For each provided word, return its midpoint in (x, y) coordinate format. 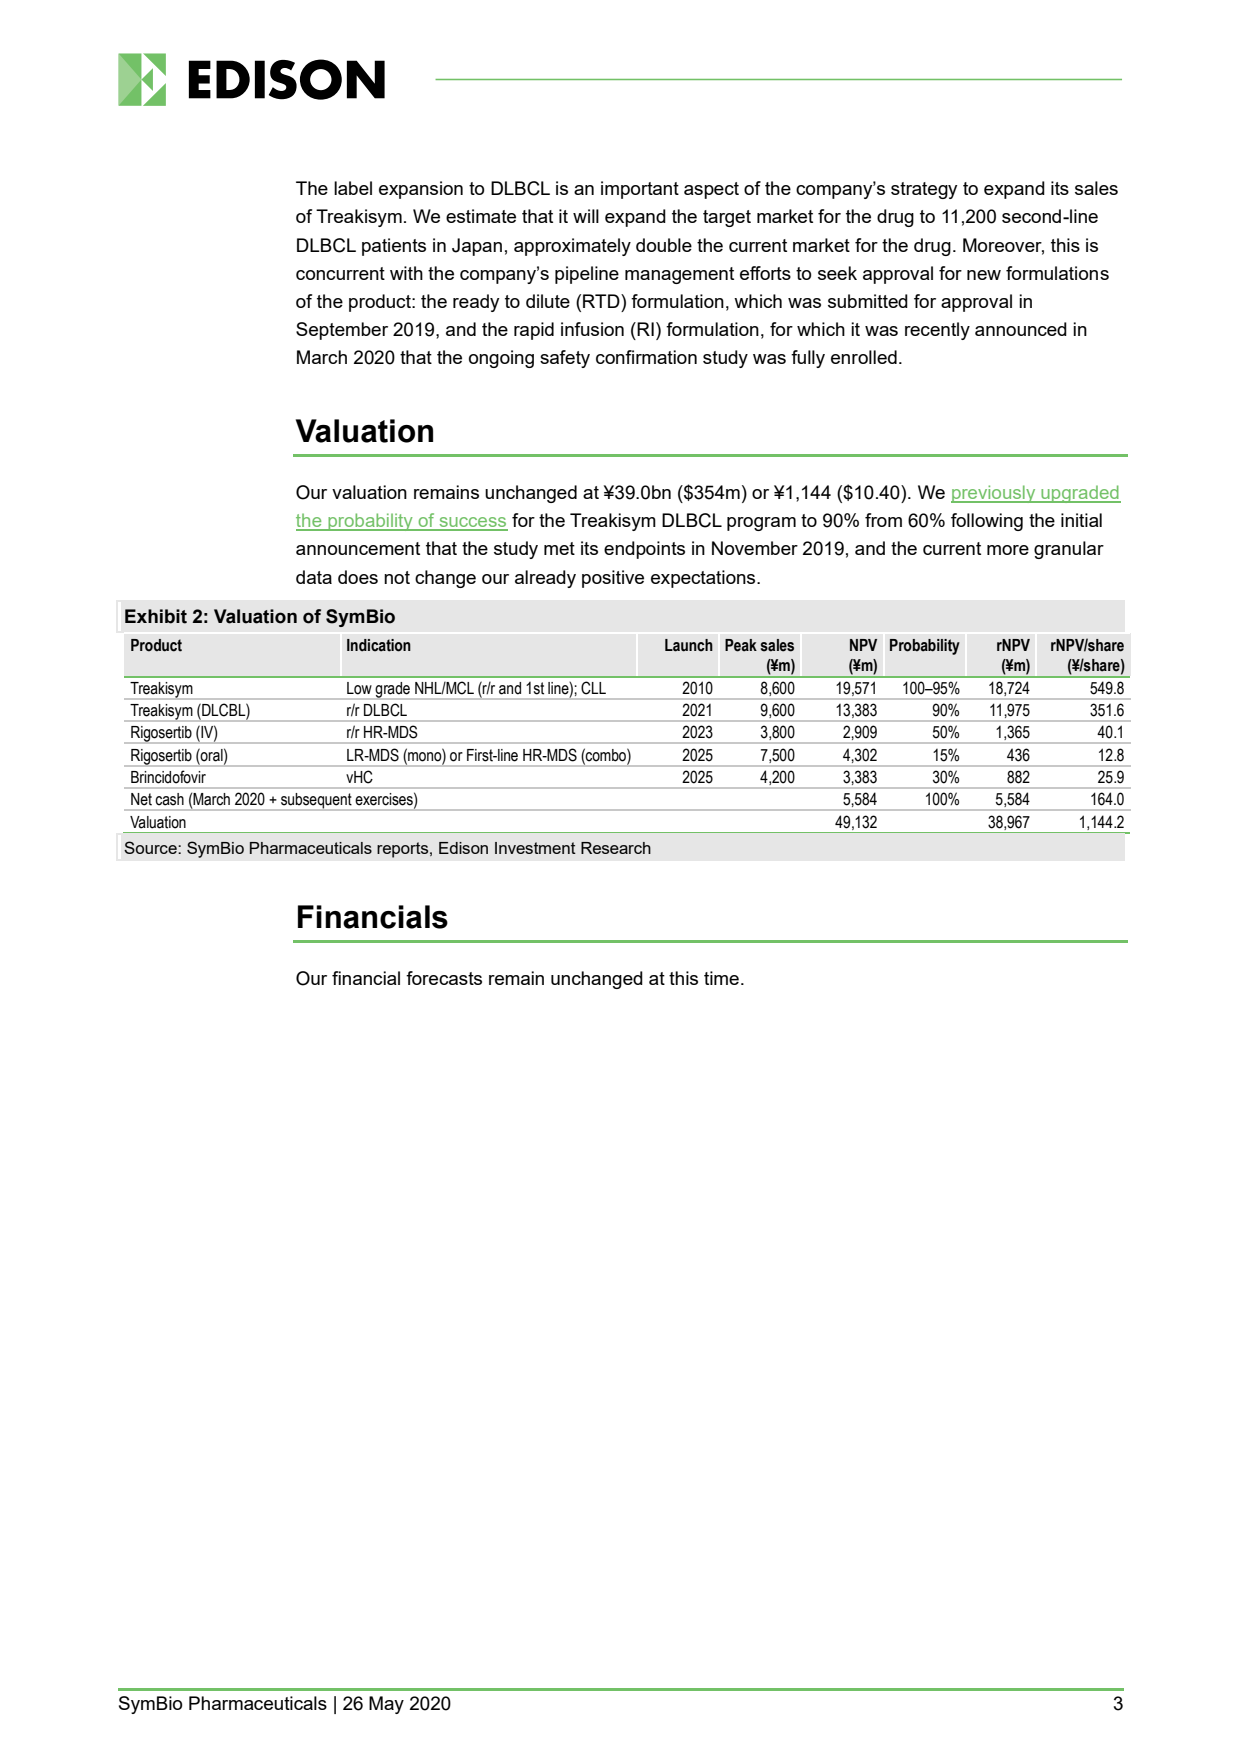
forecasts (444, 978)
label (353, 188)
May (386, 1705)
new (984, 275)
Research (616, 848)
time (721, 978)
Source (151, 847)
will (586, 216)
